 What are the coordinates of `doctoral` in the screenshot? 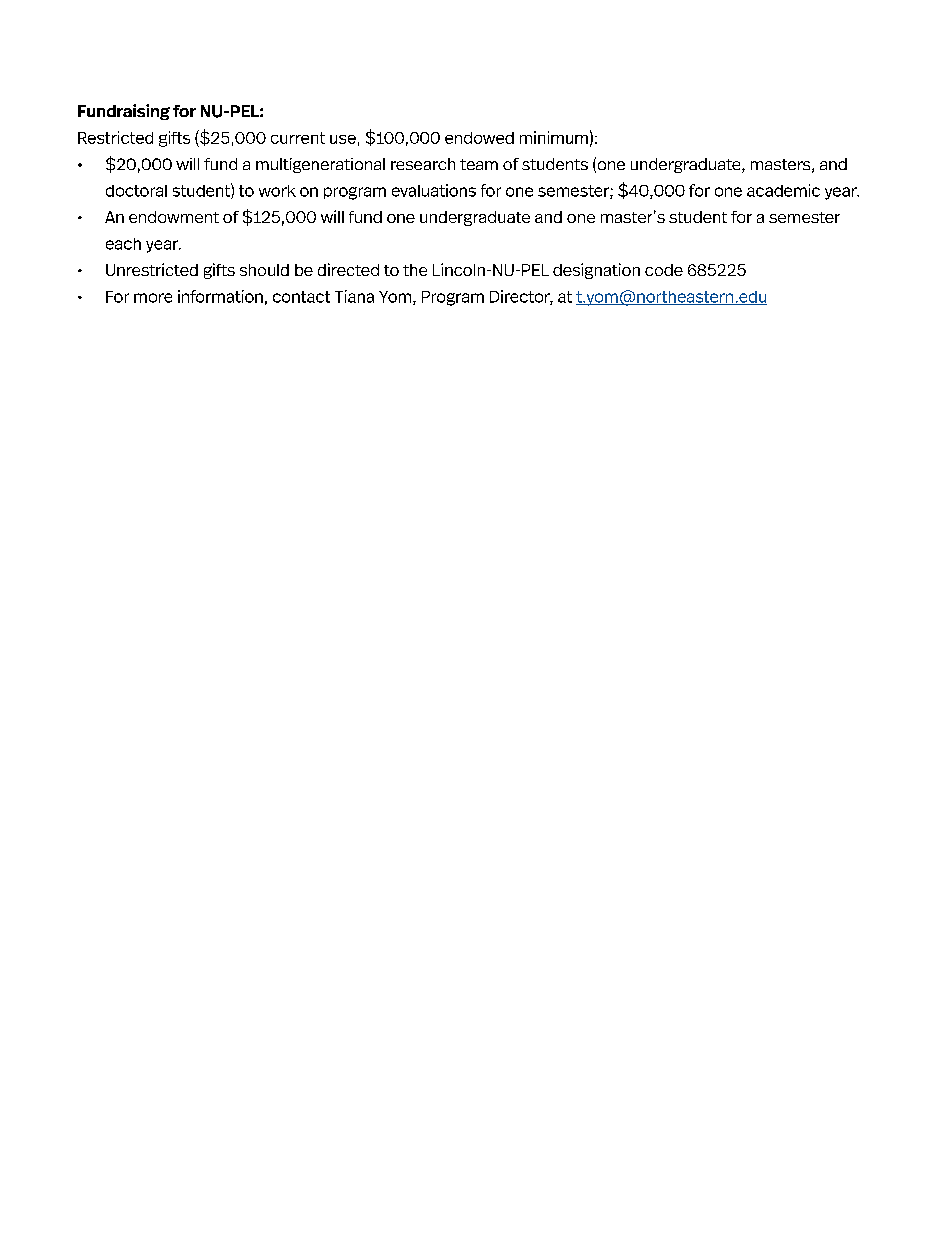 It's located at (136, 191).
